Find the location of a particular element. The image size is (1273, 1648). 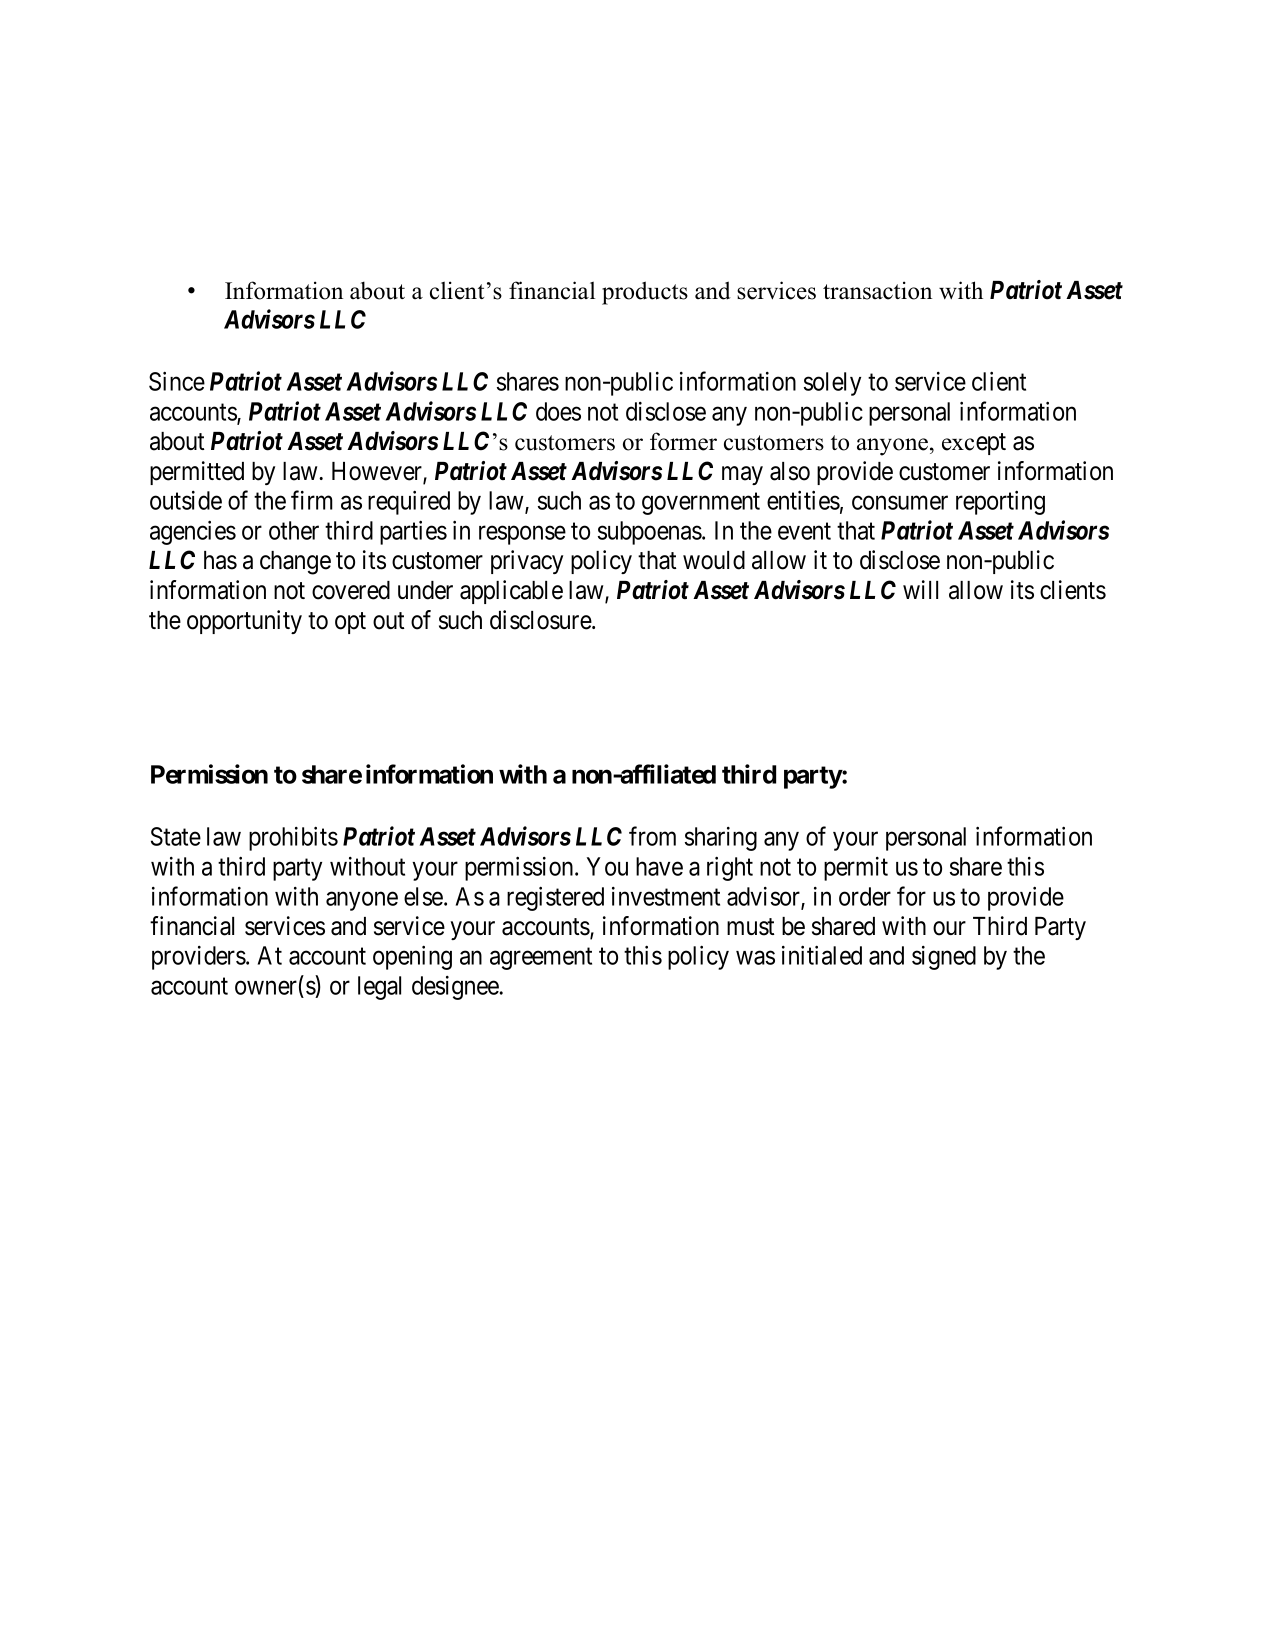

legal is located at coordinates (379, 988).
